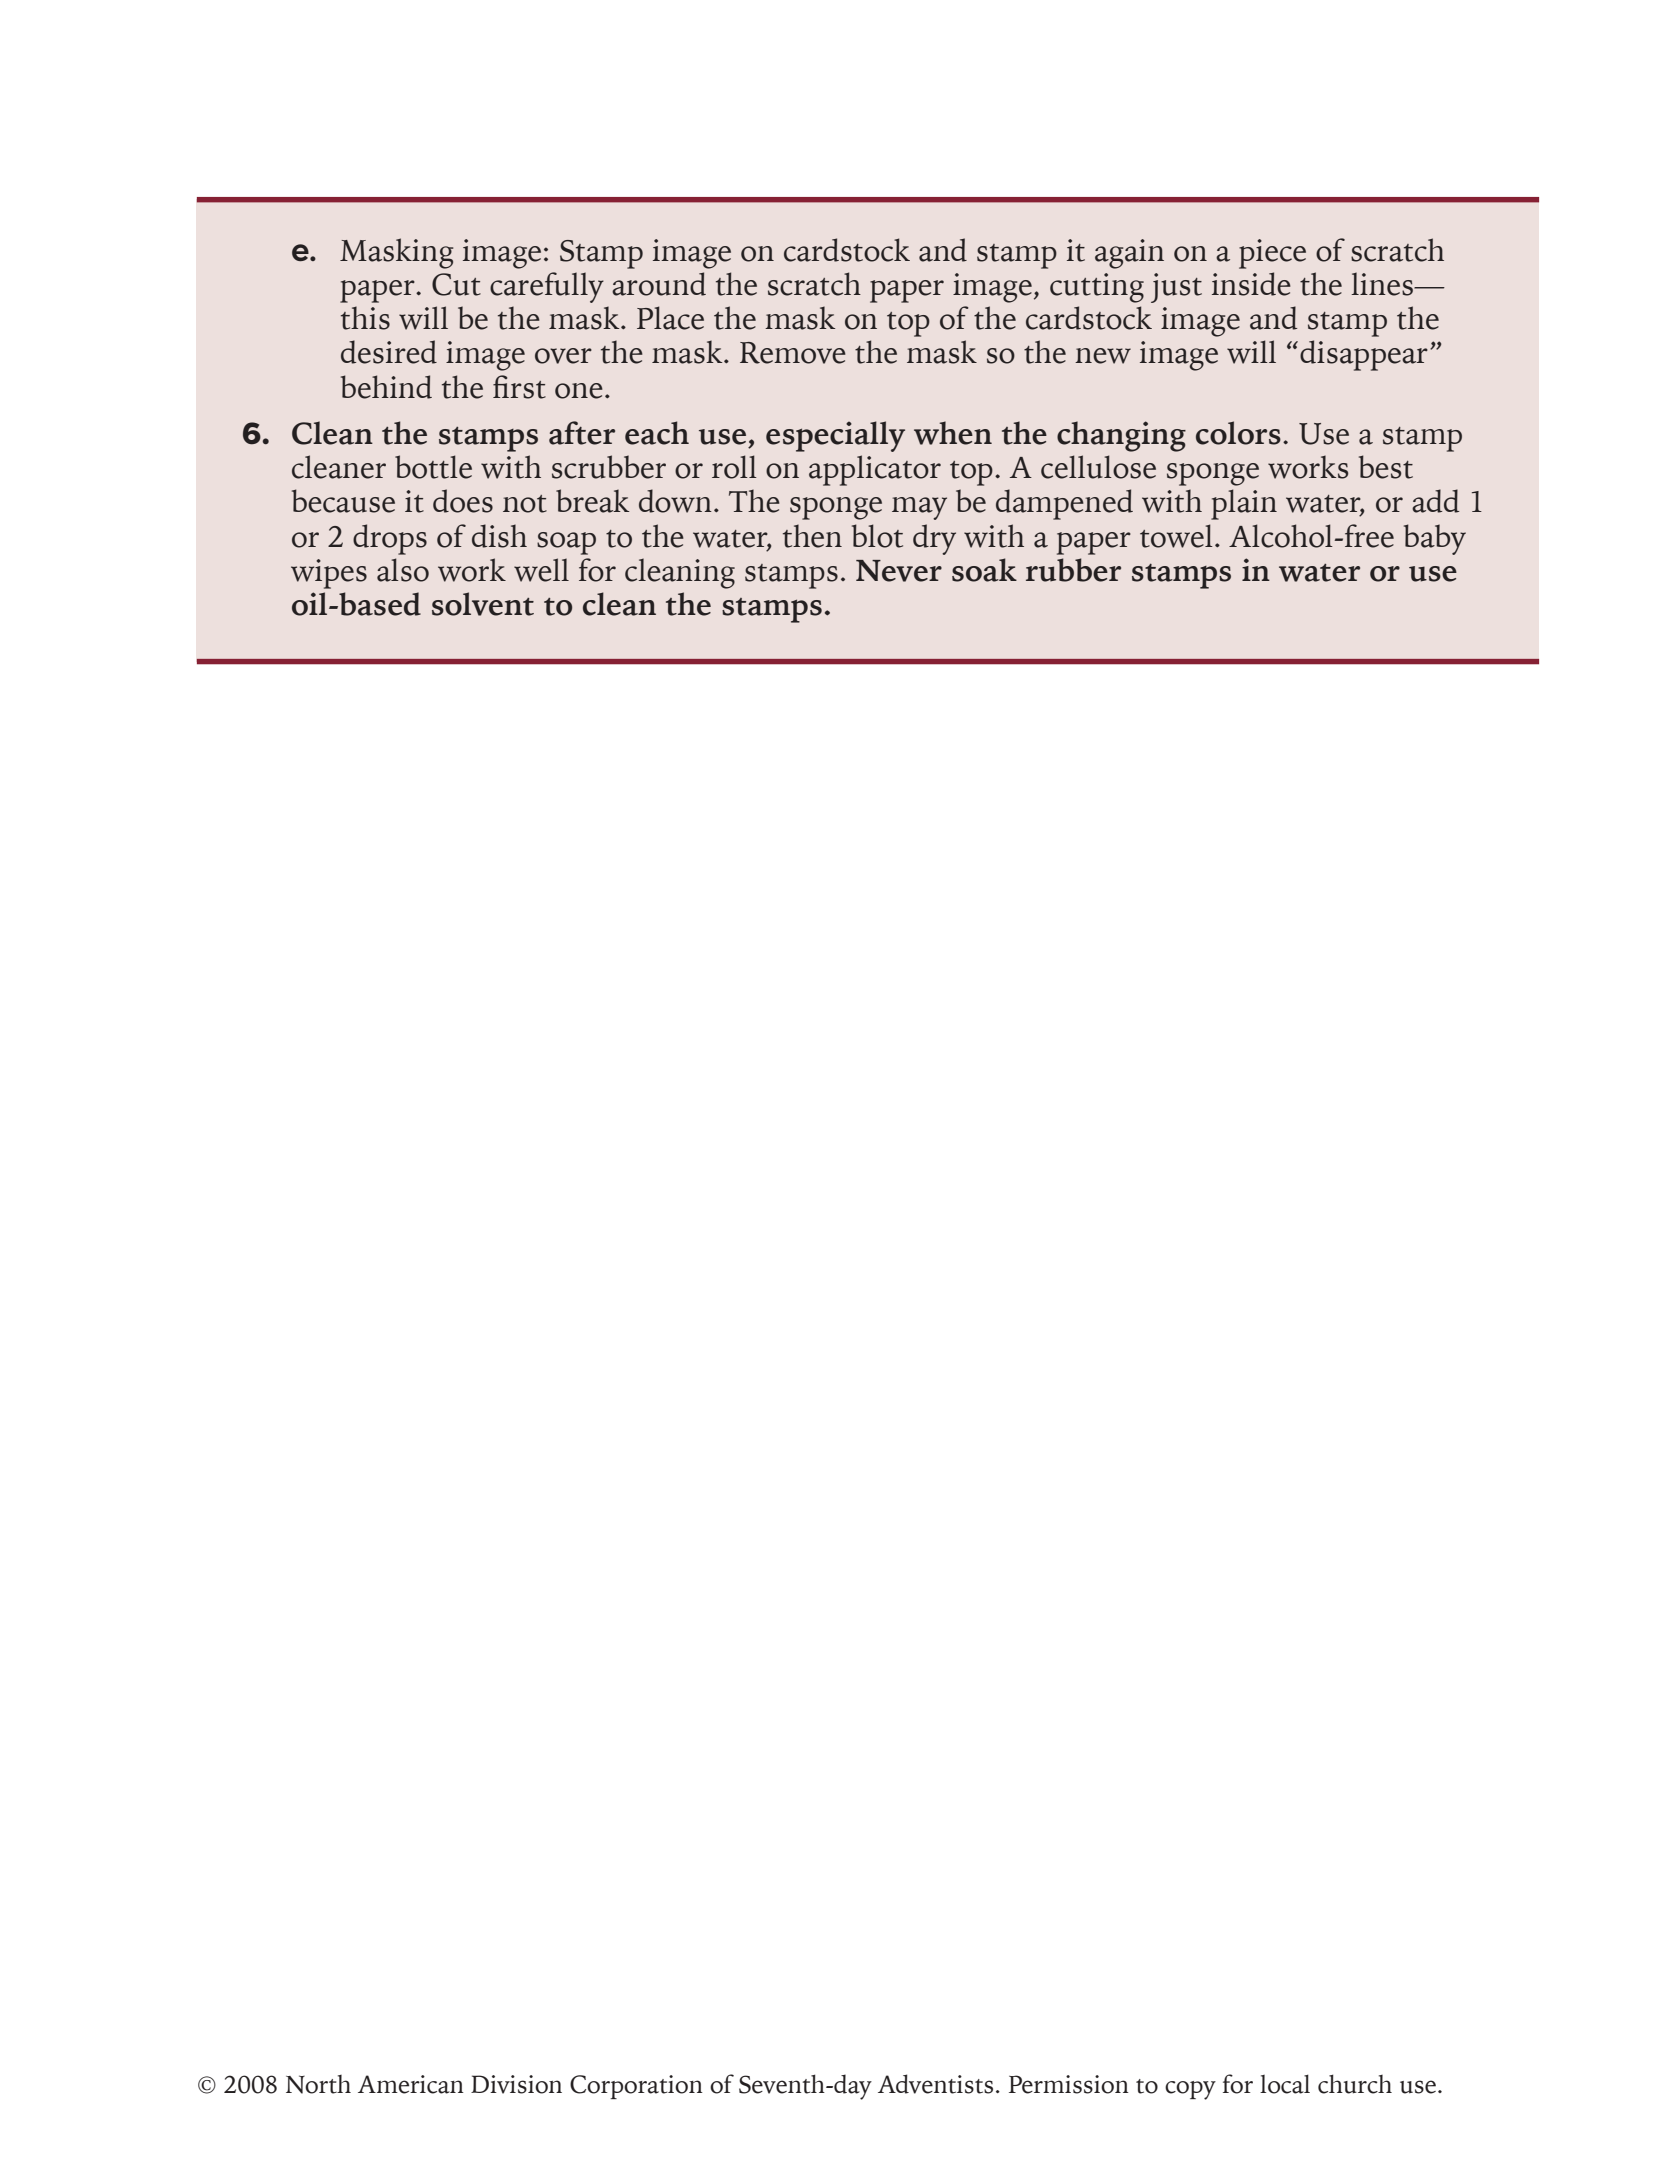  I want to click on baby, so click(1435, 539).
